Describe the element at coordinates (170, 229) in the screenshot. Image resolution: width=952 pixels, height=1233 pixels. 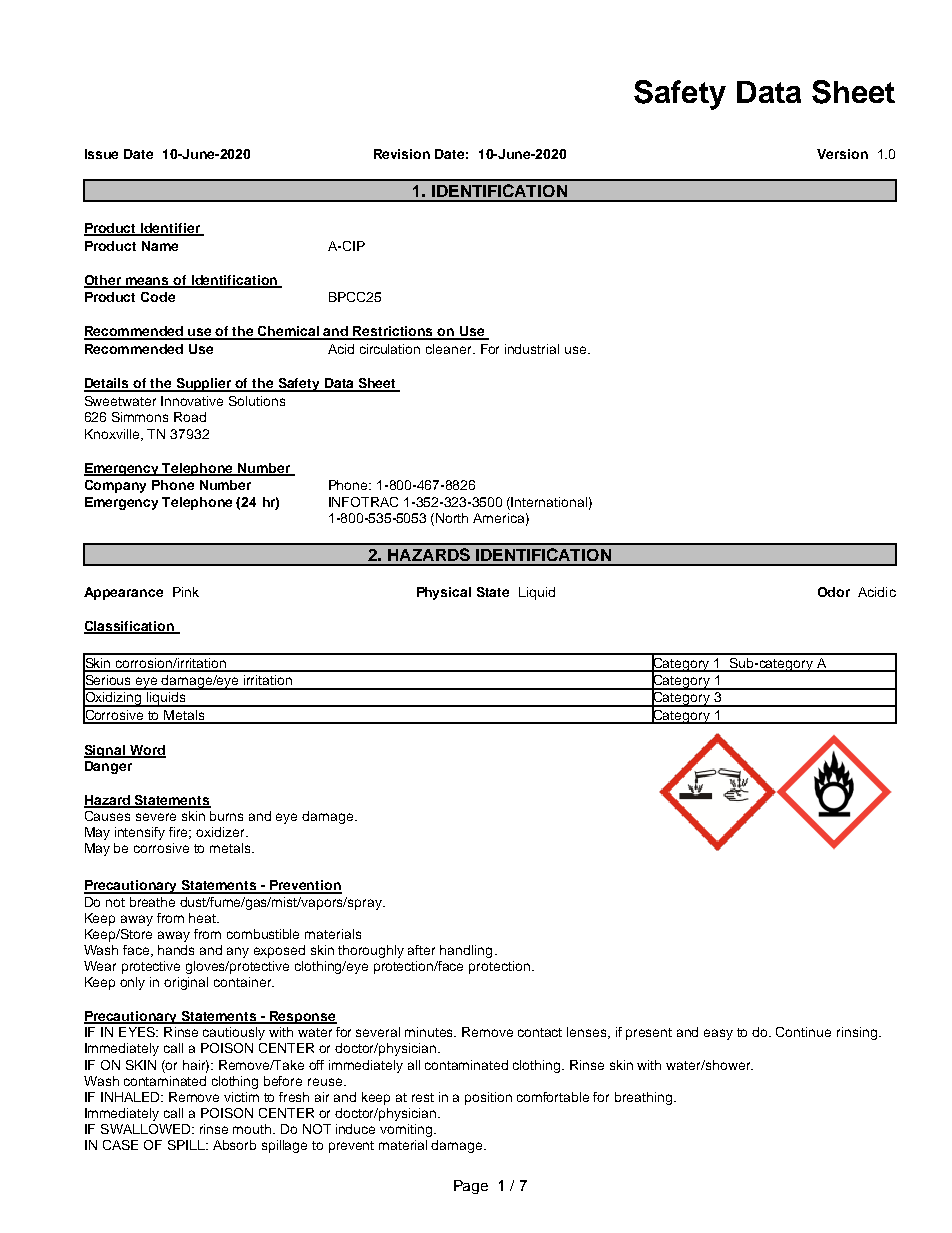
I see `Identifier` at that location.
